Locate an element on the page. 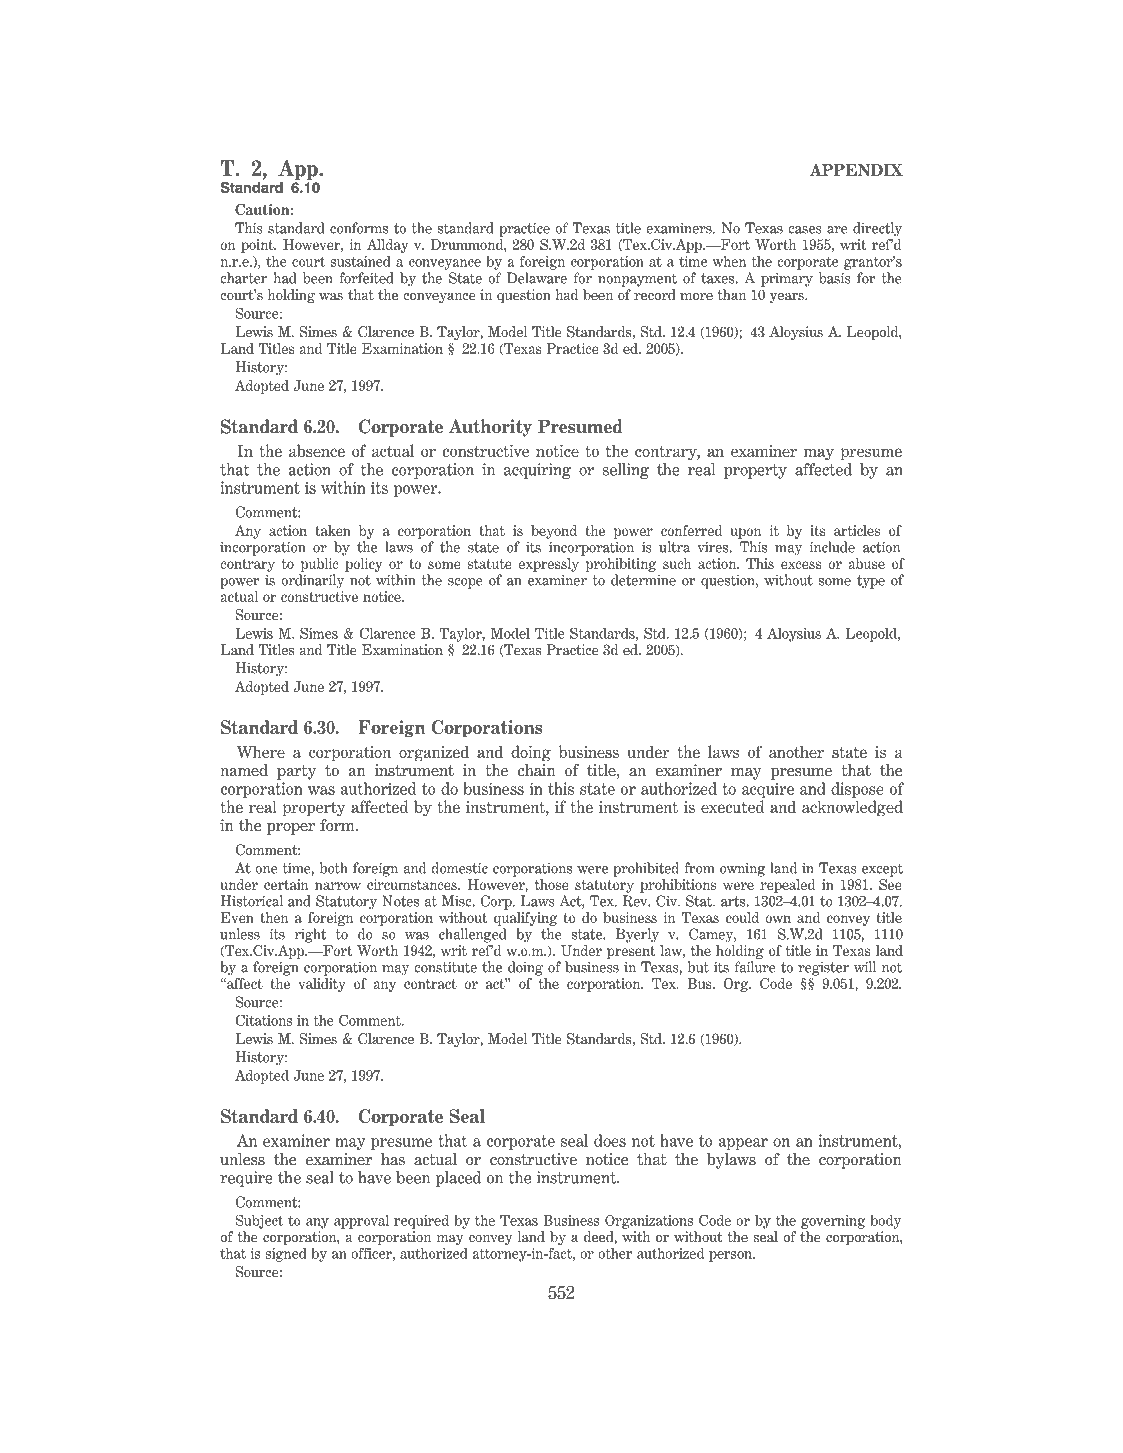  Delaware is located at coordinates (537, 278).
